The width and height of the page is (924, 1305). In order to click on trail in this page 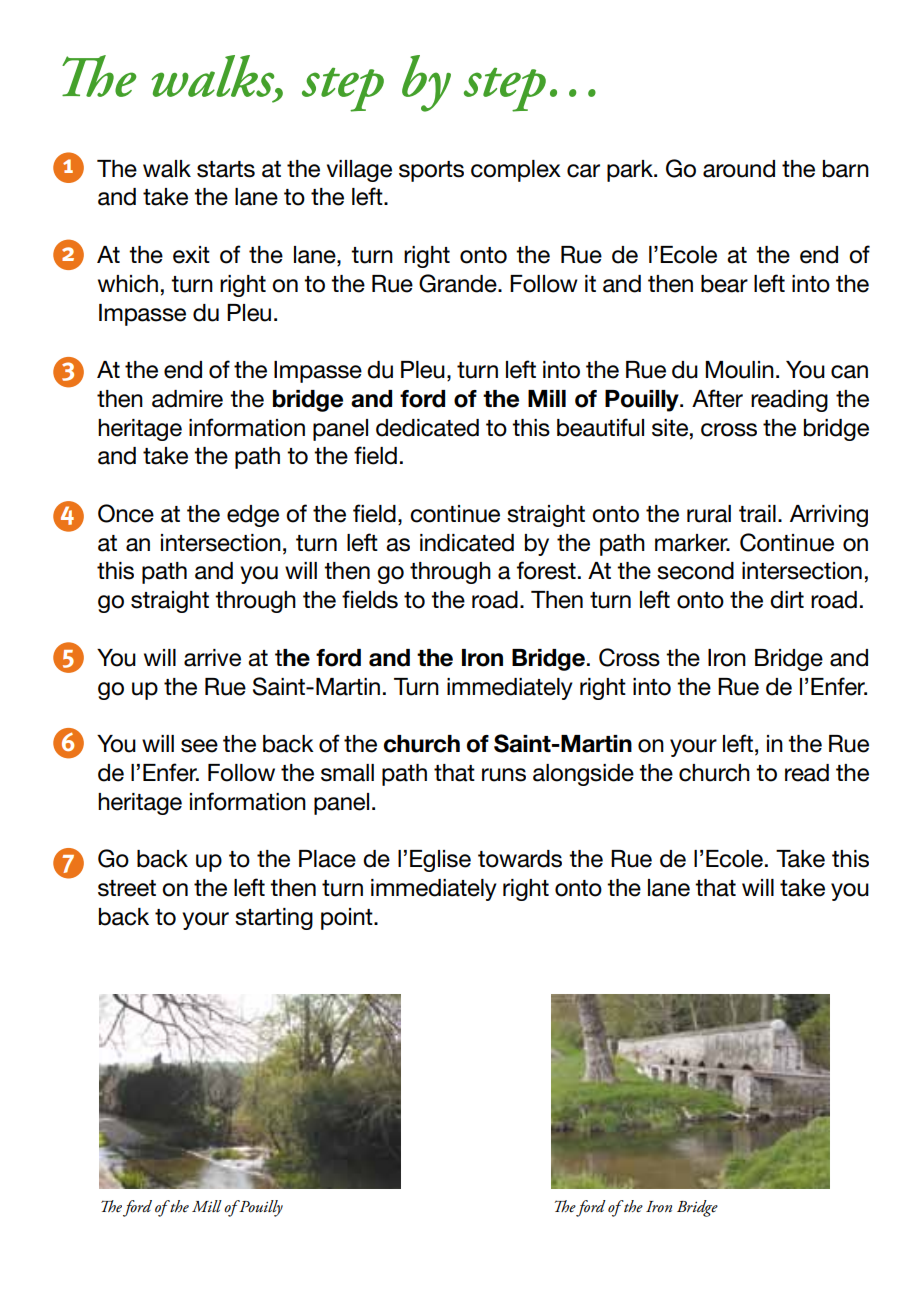, I will do `click(757, 514)`.
